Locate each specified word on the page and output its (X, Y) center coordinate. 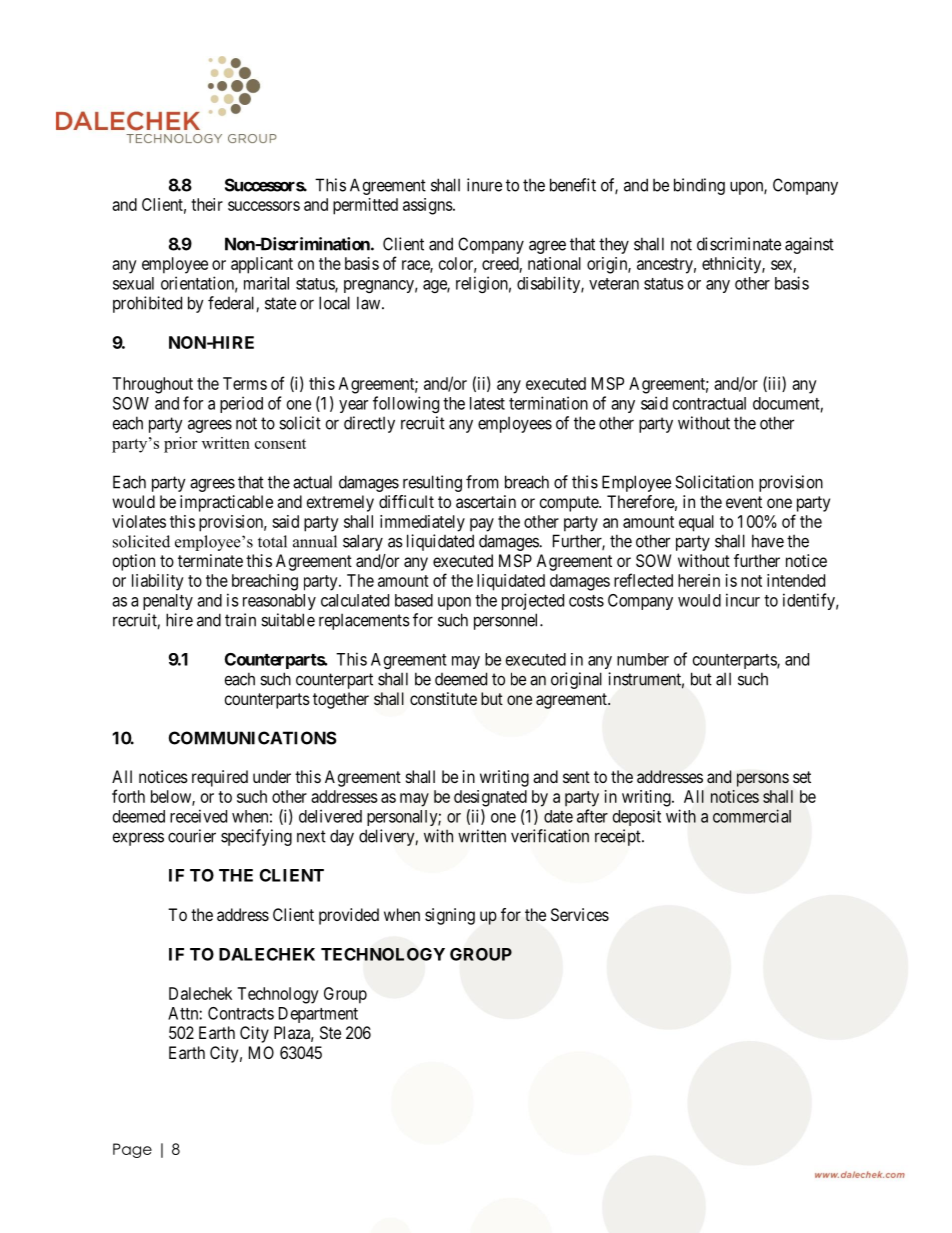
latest (487, 403)
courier (192, 836)
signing (450, 916)
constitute (443, 698)
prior (181, 445)
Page (132, 1150)
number (643, 659)
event (744, 502)
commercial (752, 816)
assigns (428, 206)
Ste (330, 1032)
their (207, 204)
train (240, 620)
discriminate (739, 244)
